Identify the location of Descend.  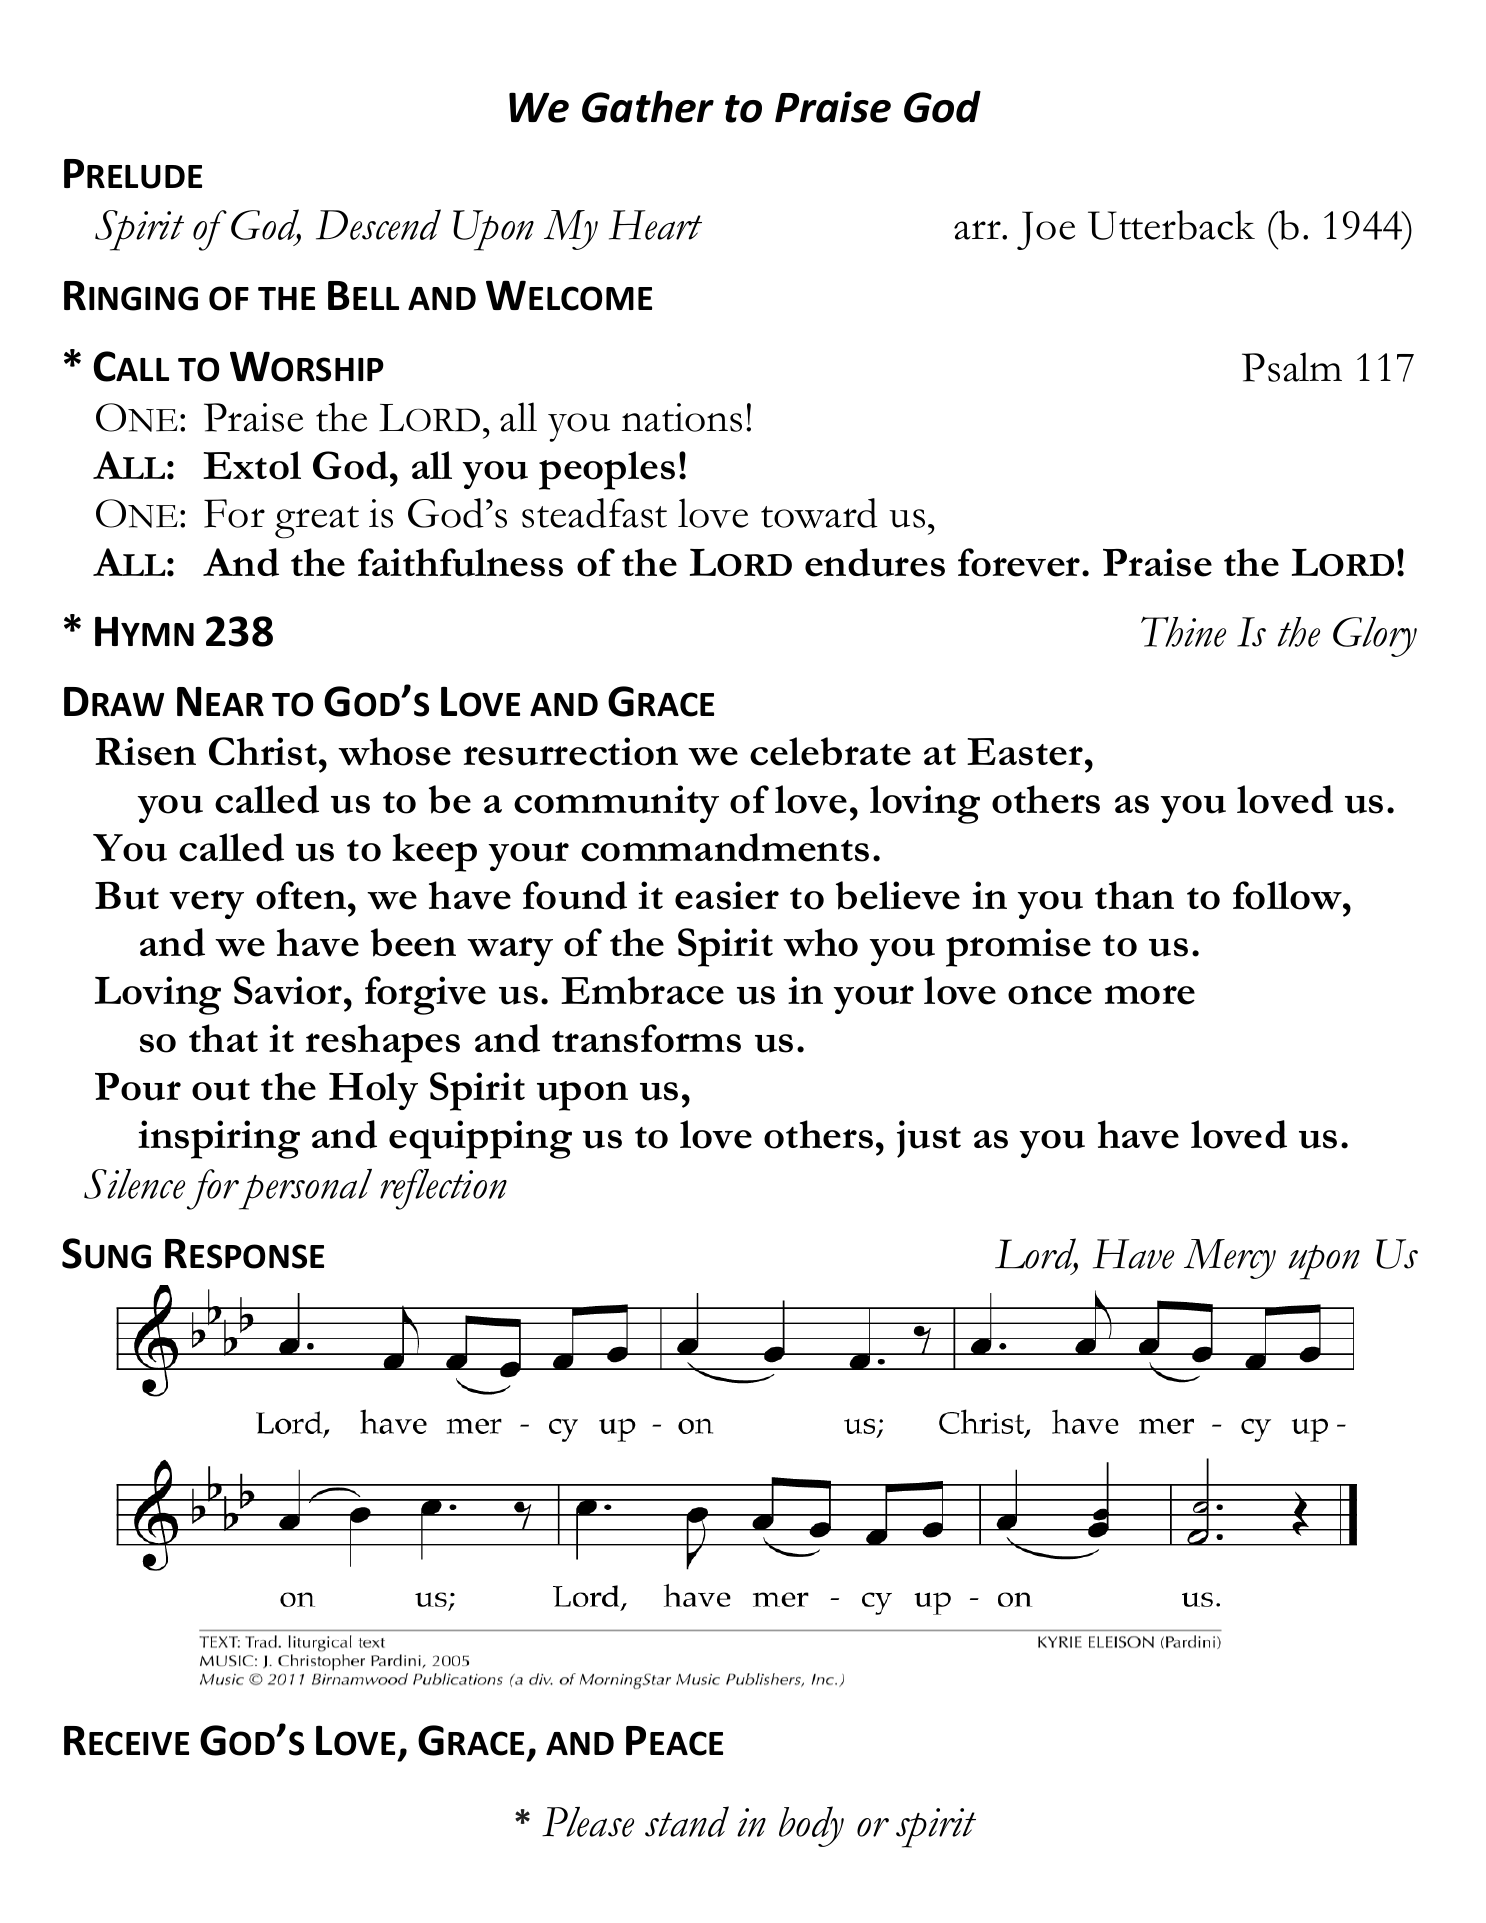
(378, 224).
